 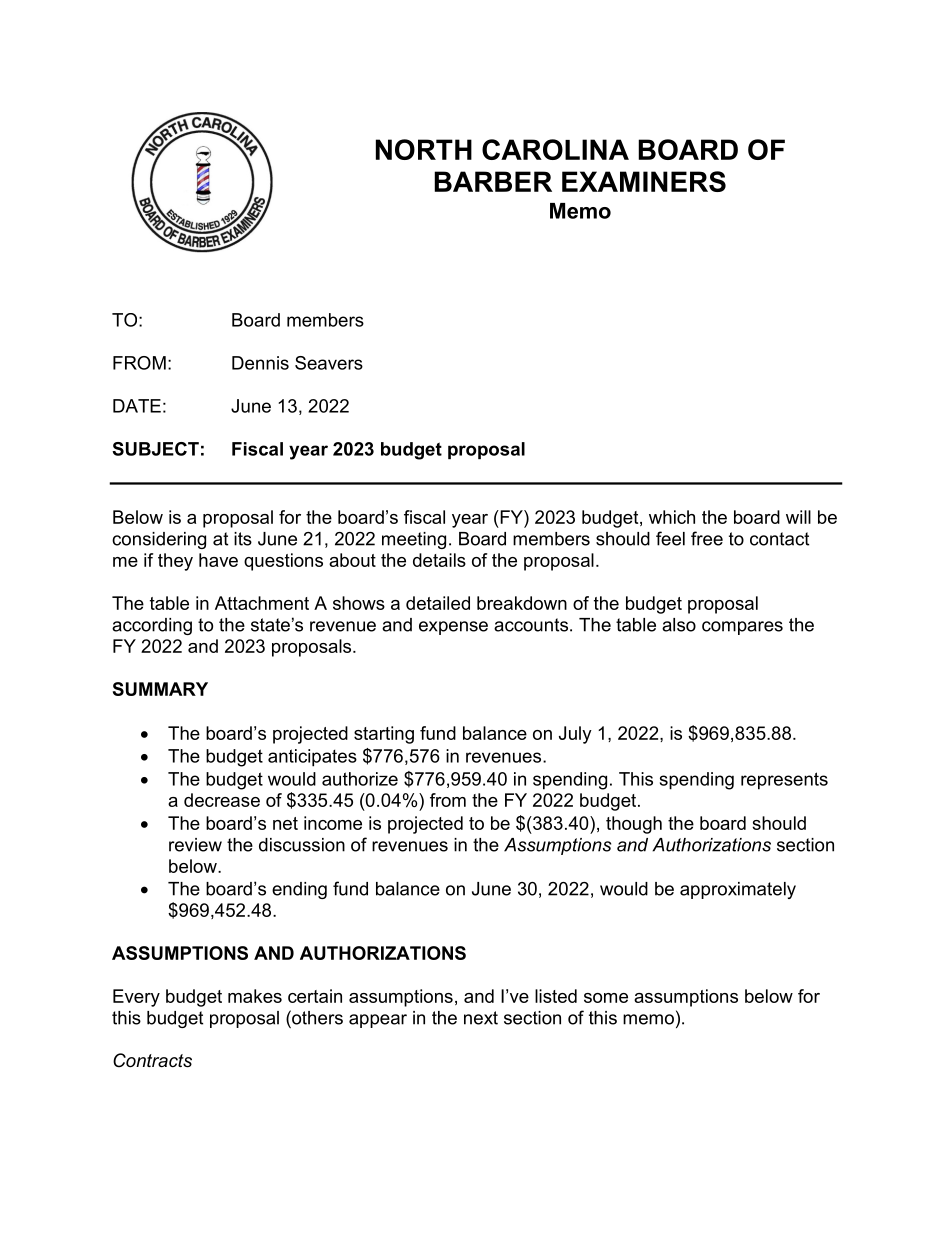 I want to click on which, so click(x=672, y=517).
